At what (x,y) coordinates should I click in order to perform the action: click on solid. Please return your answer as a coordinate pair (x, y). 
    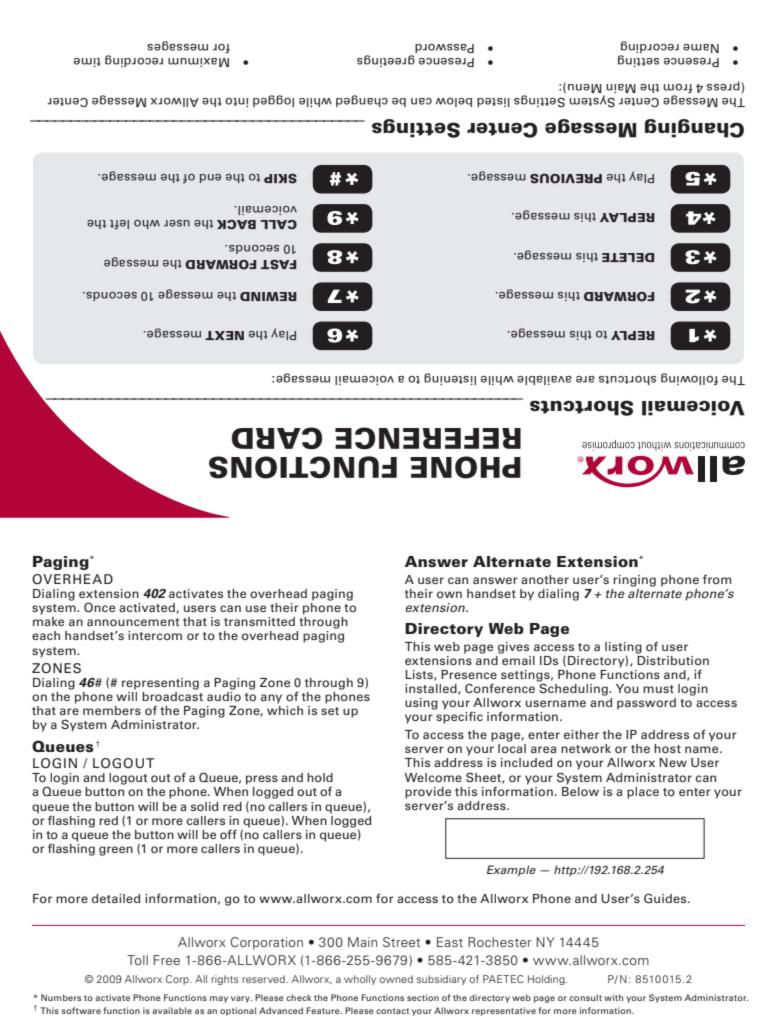
    Looking at the image, I should click on (204, 806).
